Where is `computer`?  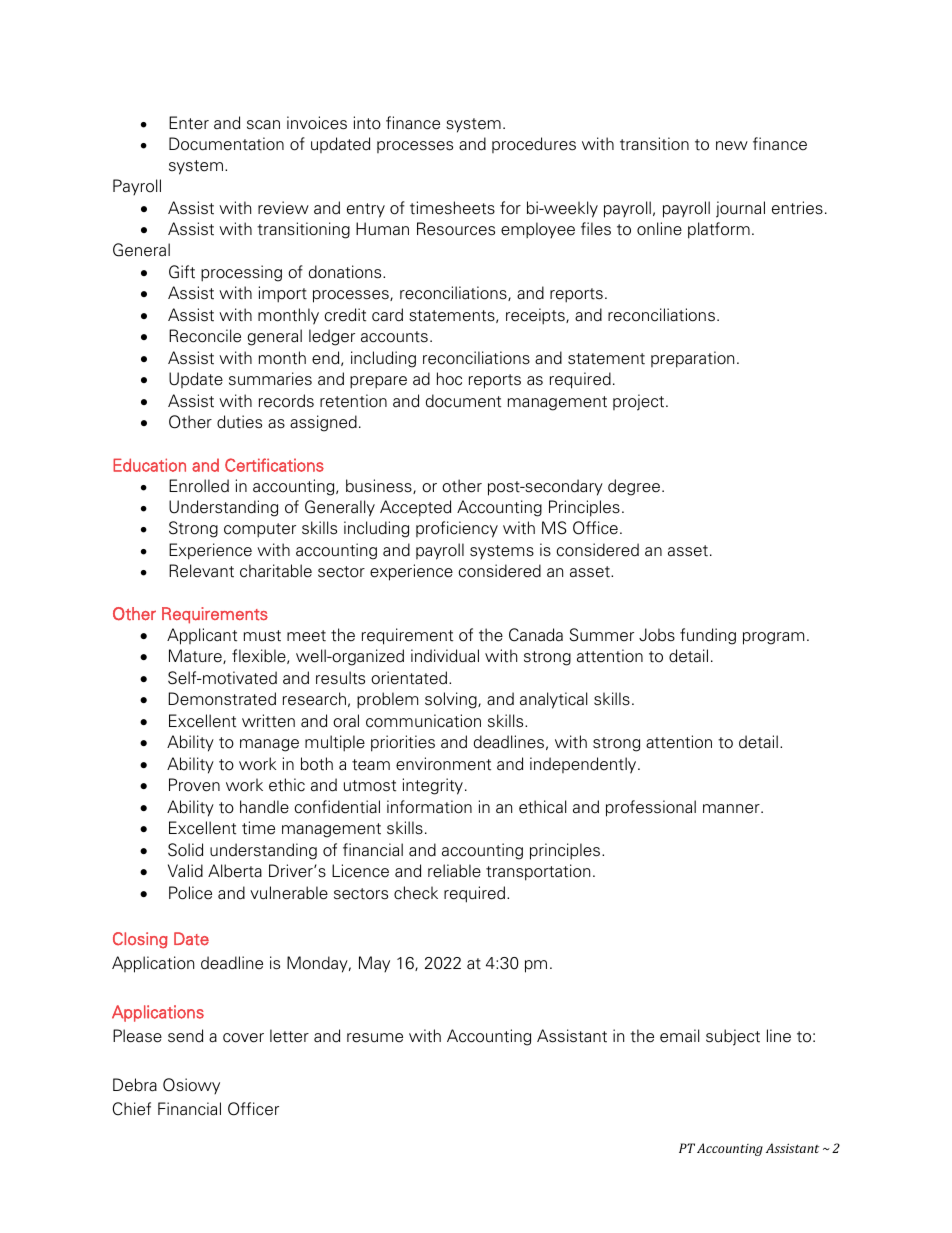 computer is located at coordinates (260, 530).
